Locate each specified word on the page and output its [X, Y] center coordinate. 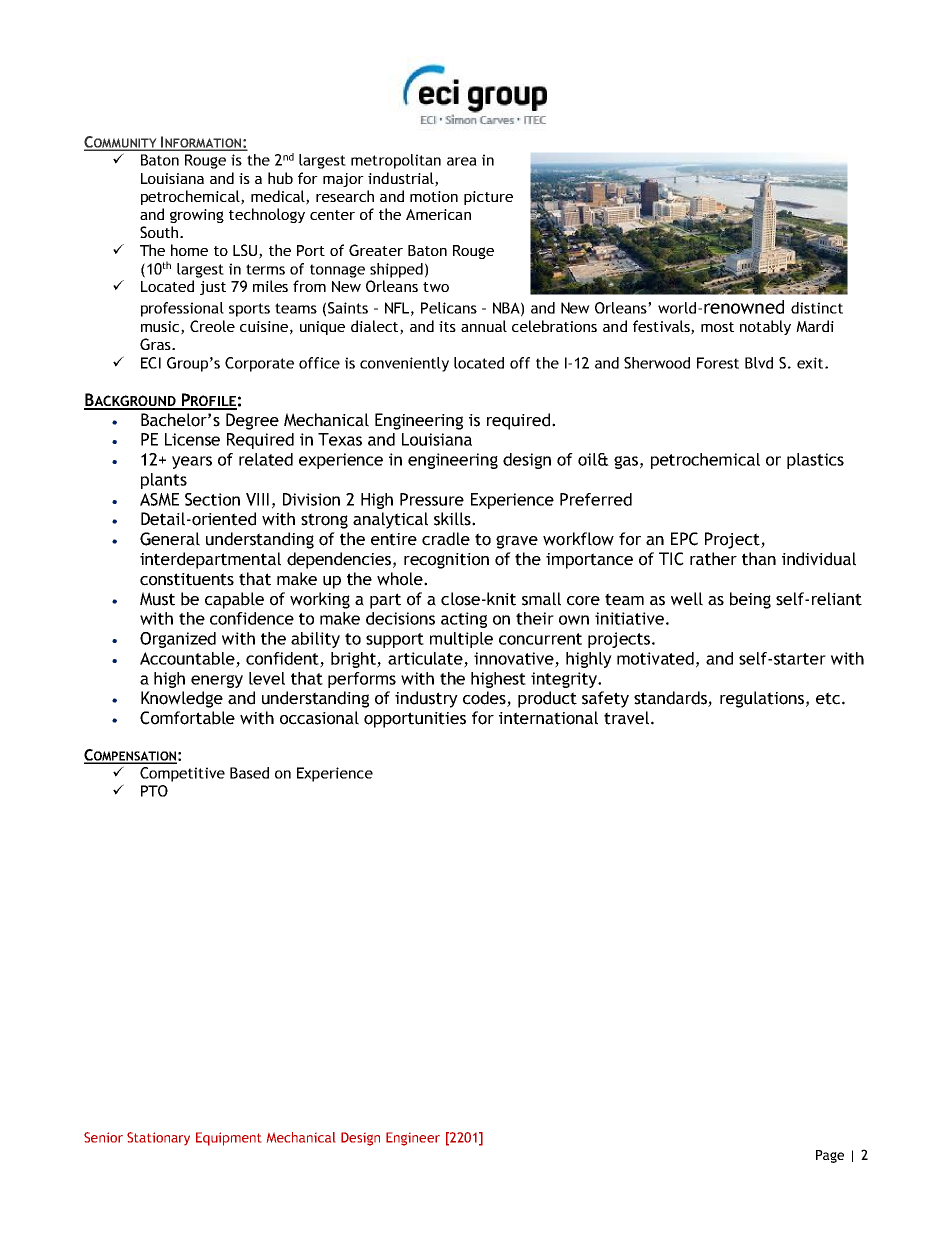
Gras [156, 344]
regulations [762, 699]
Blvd [759, 363]
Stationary [158, 1138]
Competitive [182, 774]
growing [197, 216]
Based [249, 773]
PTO [154, 791]
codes [485, 699]
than [759, 559]
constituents [187, 579]
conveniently [404, 364]
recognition [446, 561]
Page [830, 1156]
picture [488, 198]
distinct [817, 308]
